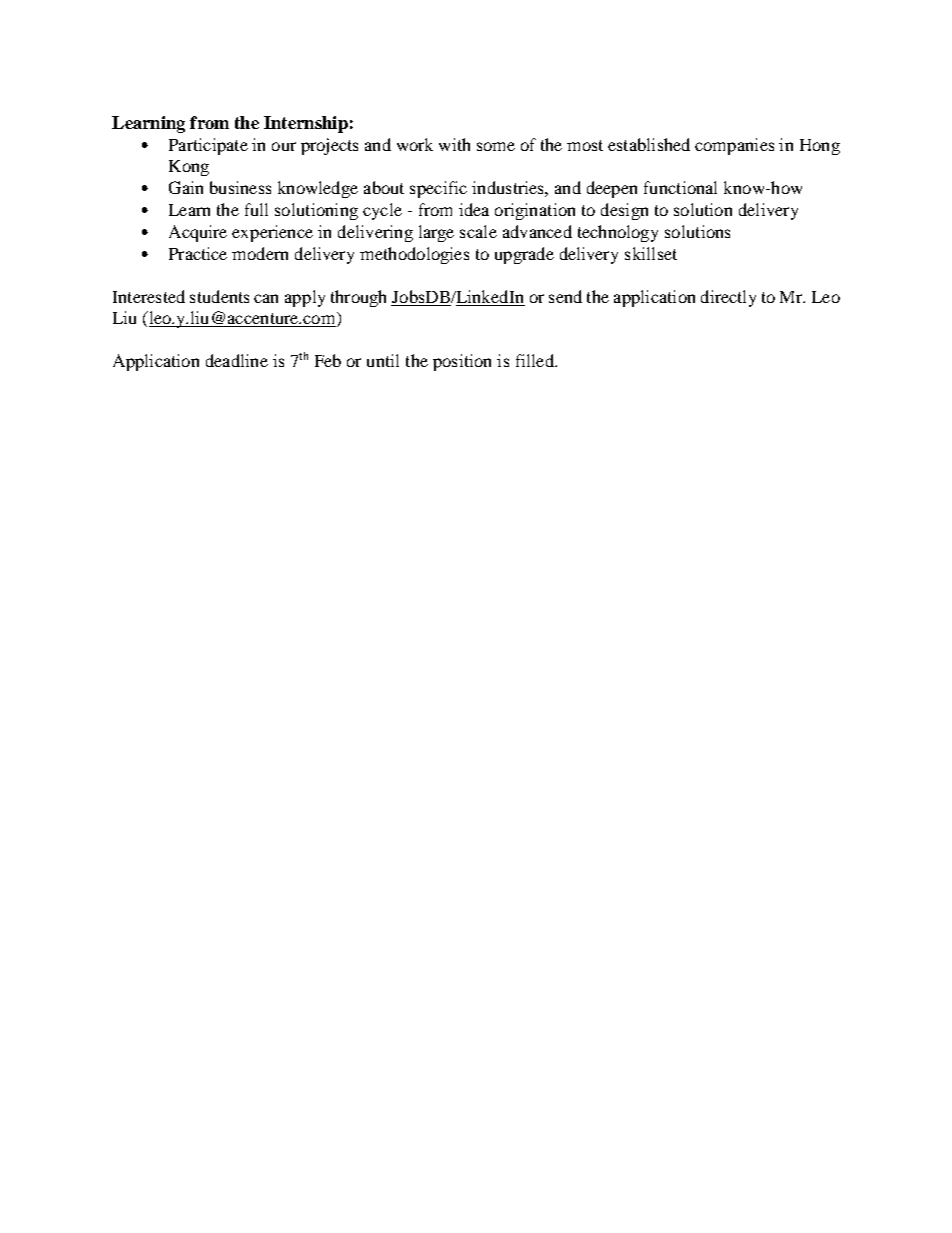  I want to click on with, so click(454, 144).
